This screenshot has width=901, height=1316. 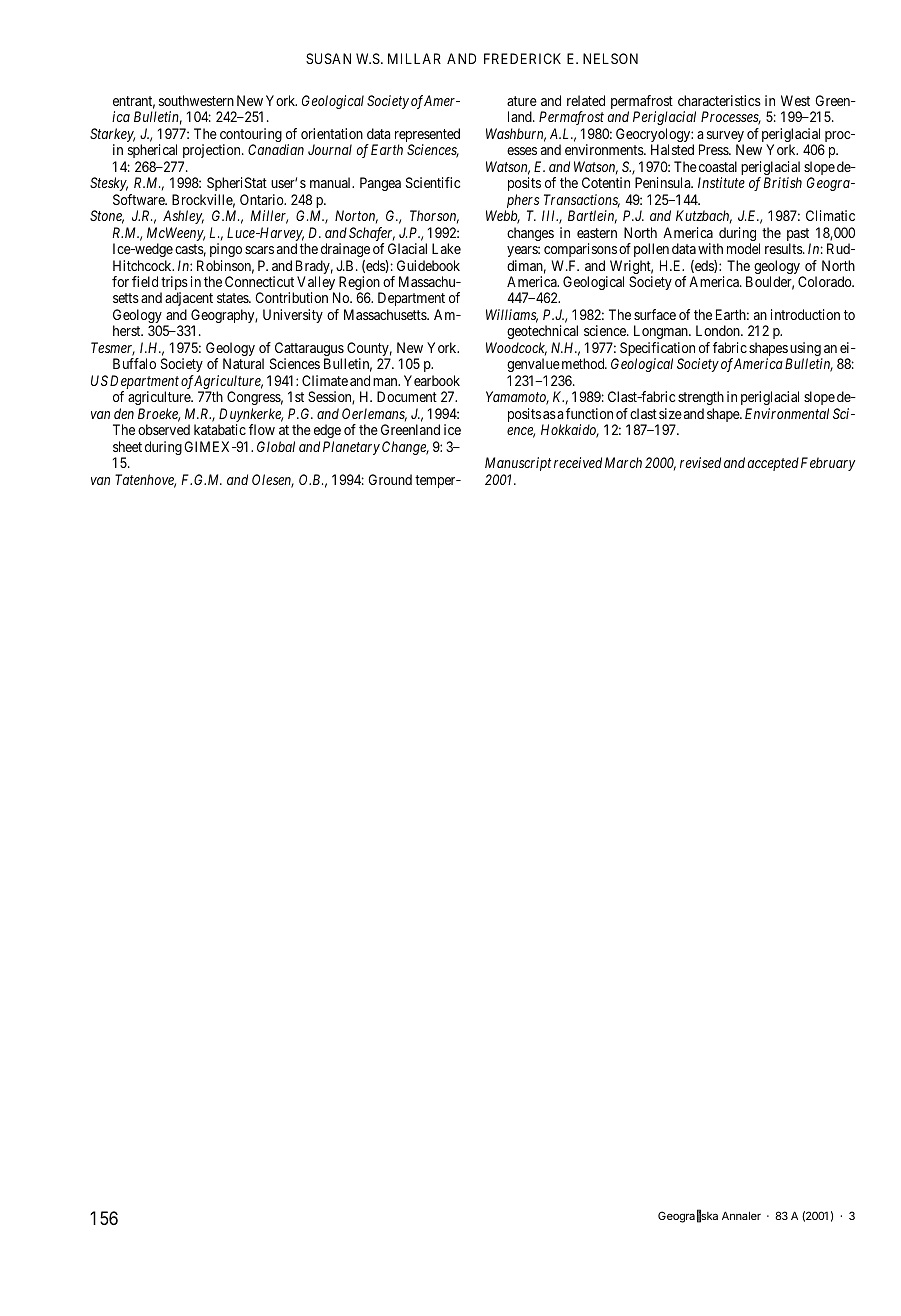 What do you see at coordinates (743, 248) in the screenshot?
I see `model` at bounding box center [743, 248].
